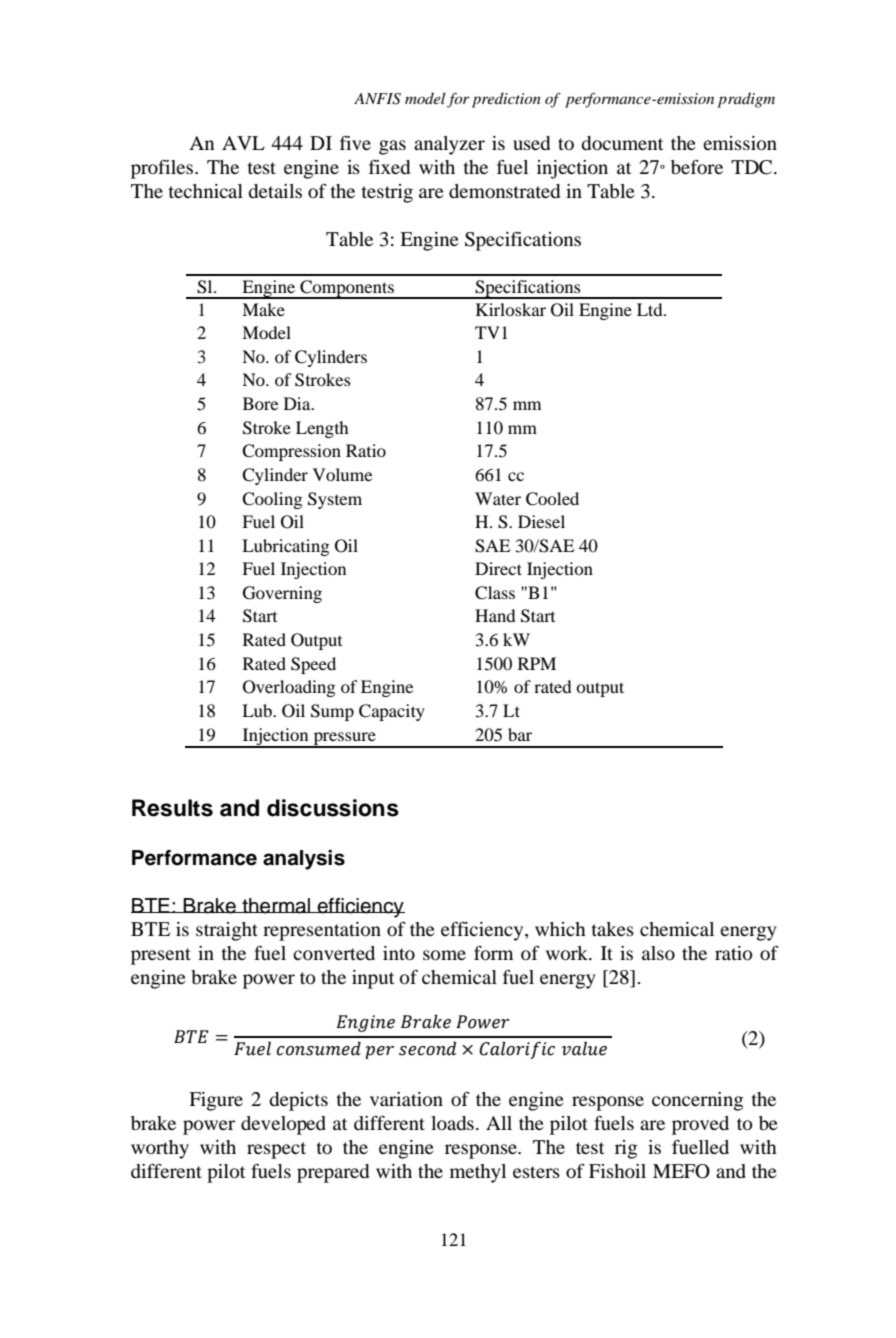 Image resolution: width=896 pixels, height=1338 pixels. What do you see at coordinates (216, 1101) in the document?
I see `Figure` at bounding box center [216, 1101].
